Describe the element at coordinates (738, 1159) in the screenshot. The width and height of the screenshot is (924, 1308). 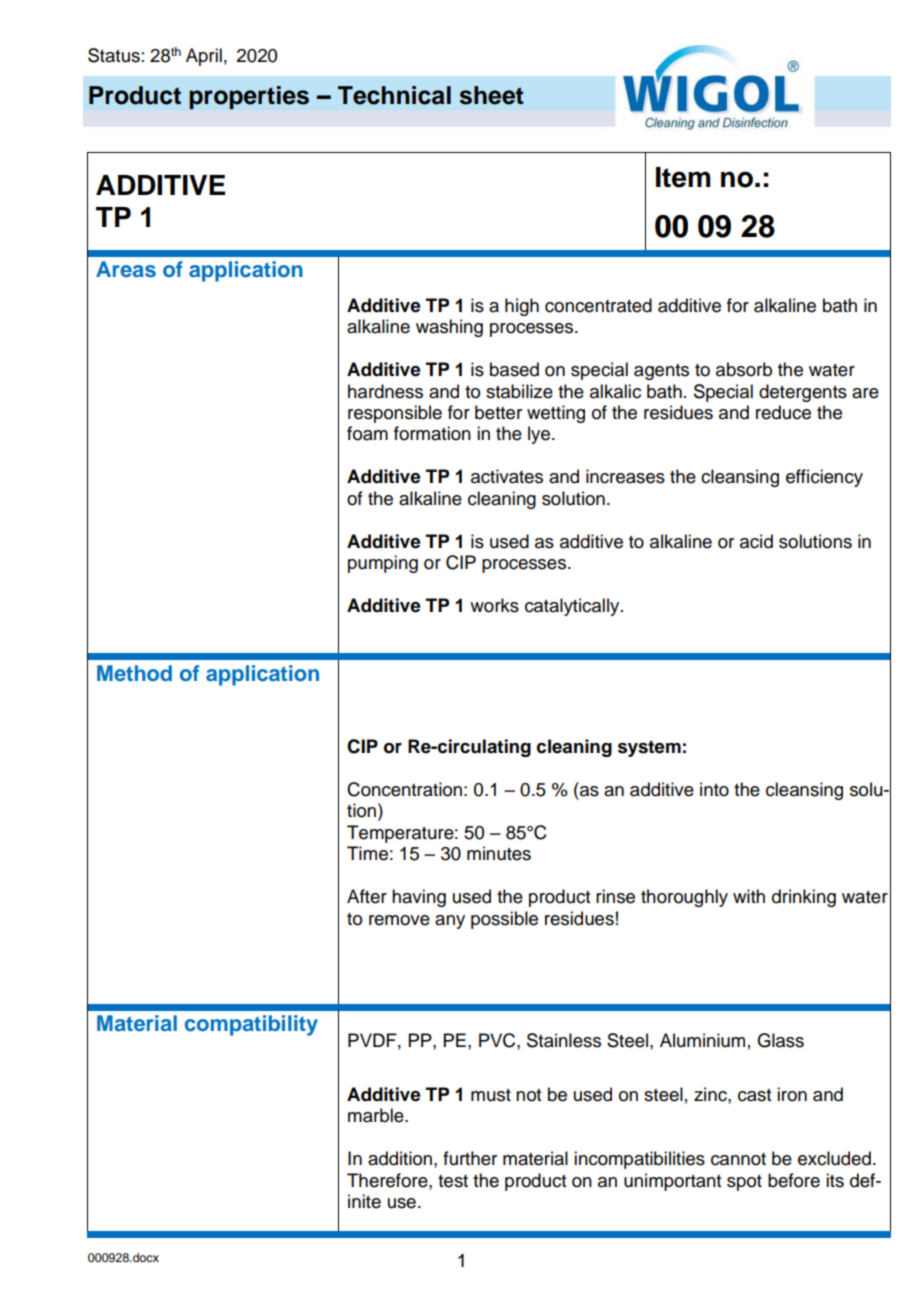
I see `cannot` at that location.
